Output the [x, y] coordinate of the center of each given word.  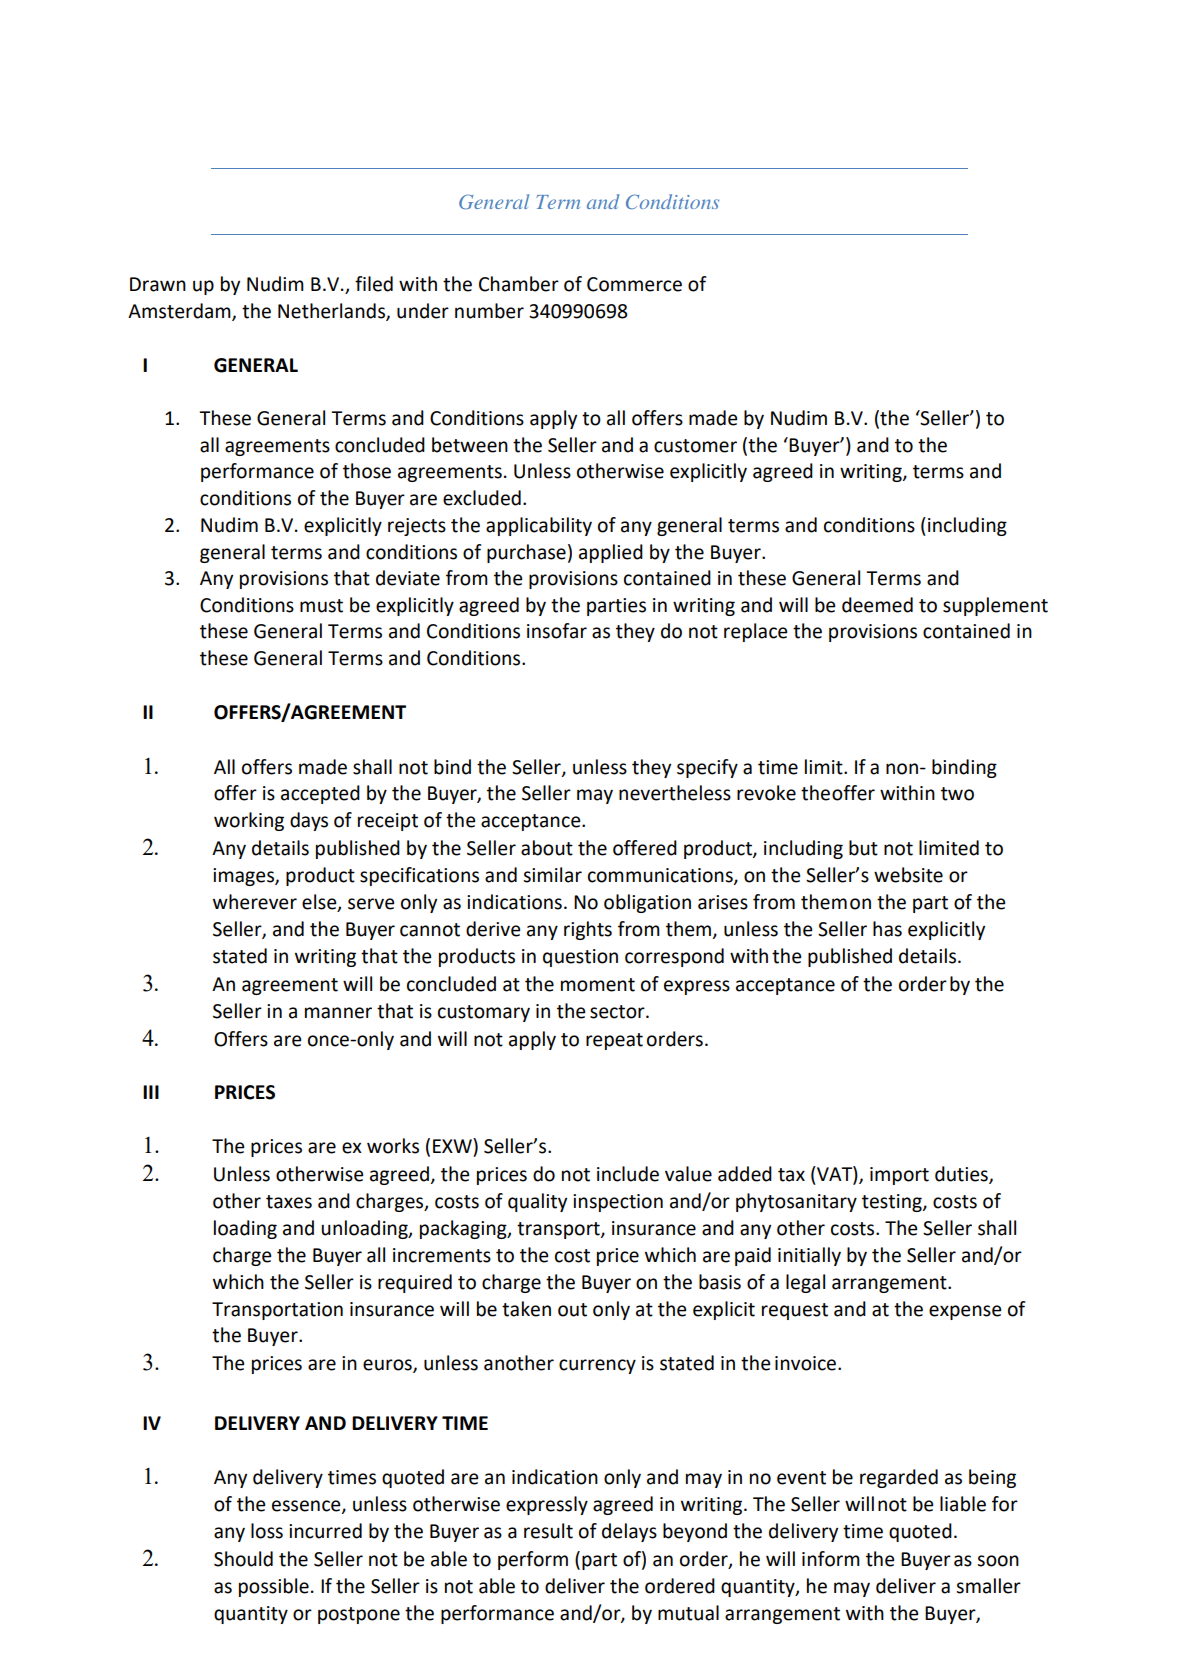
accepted [320, 794]
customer [695, 446]
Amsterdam [180, 311]
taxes [289, 1202]
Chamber [519, 284]
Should [243, 1559]
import [899, 1176]
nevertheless [675, 793]
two [957, 794]
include [628, 1174]
